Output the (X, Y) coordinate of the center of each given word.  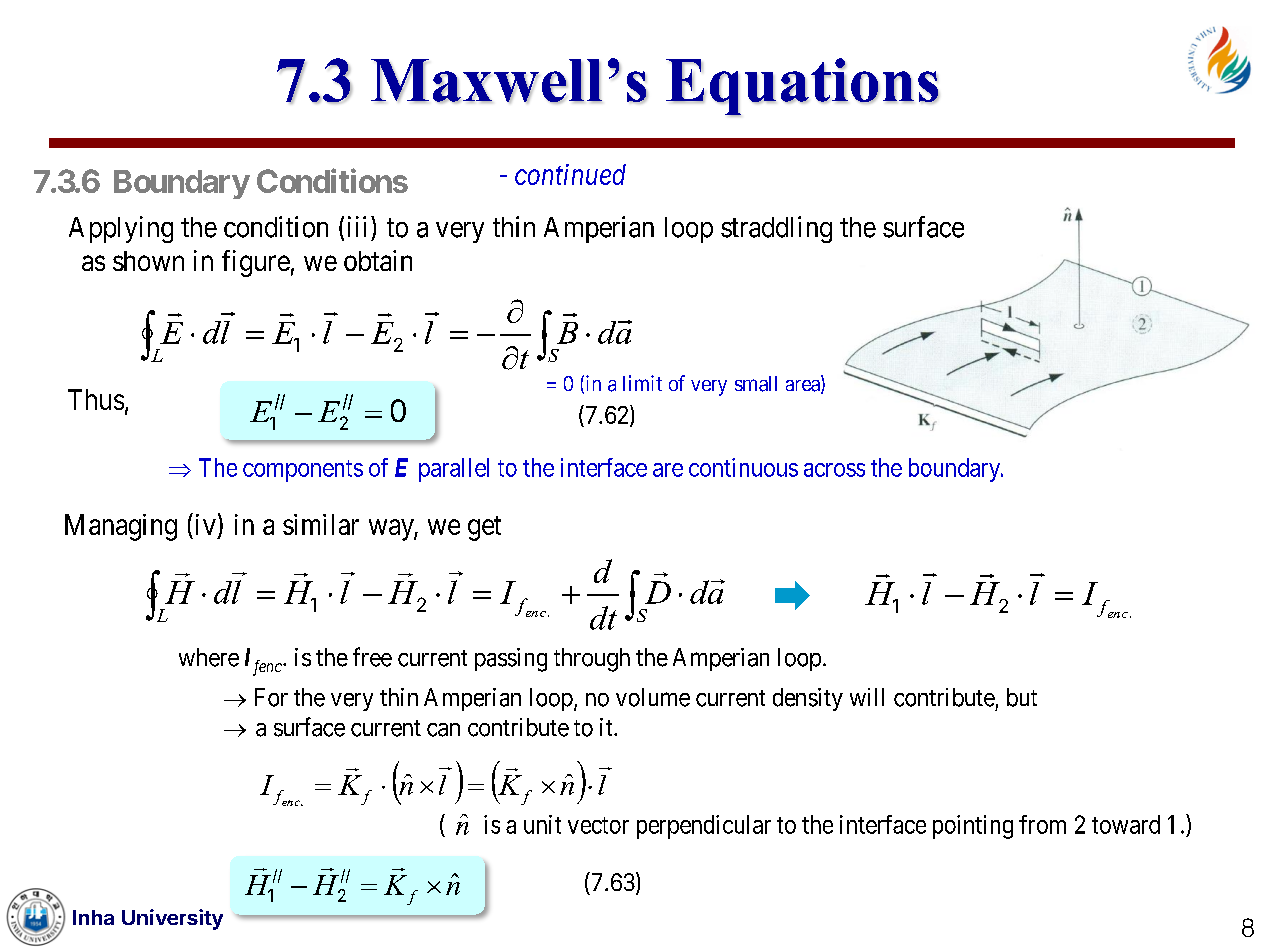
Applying (121, 229)
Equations (802, 87)
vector (598, 825)
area (804, 387)
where (209, 657)
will (867, 697)
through (592, 660)
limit (642, 383)
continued (570, 174)
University (172, 919)
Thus (96, 399)
